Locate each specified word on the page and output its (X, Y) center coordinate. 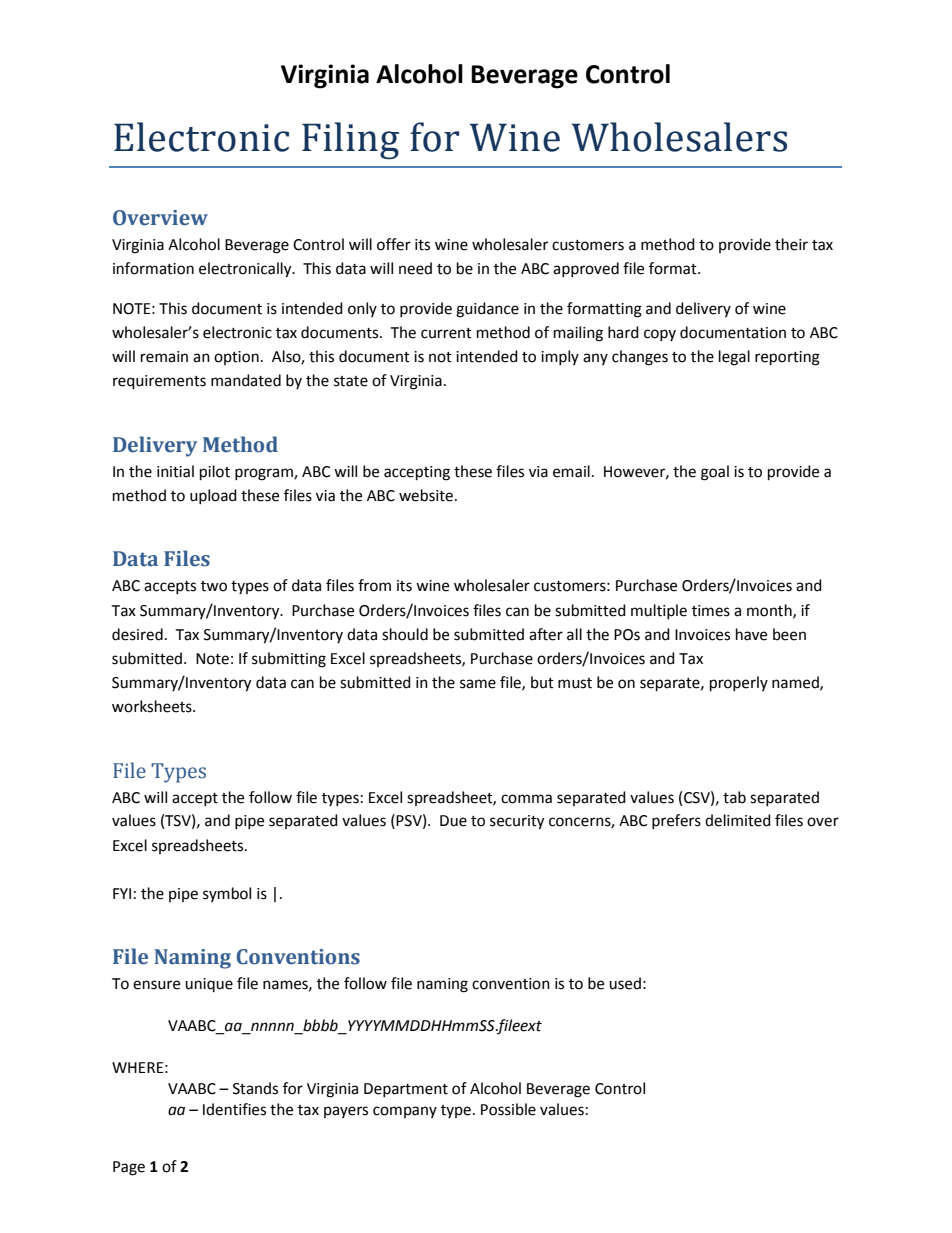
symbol (227, 894)
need (415, 268)
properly (739, 684)
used (625, 983)
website (426, 495)
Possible (508, 1109)
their (791, 244)
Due (453, 821)
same (478, 684)
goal (715, 473)
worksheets (153, 706)
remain (164, 357)
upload (213, 496)
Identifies (234, 1109)
